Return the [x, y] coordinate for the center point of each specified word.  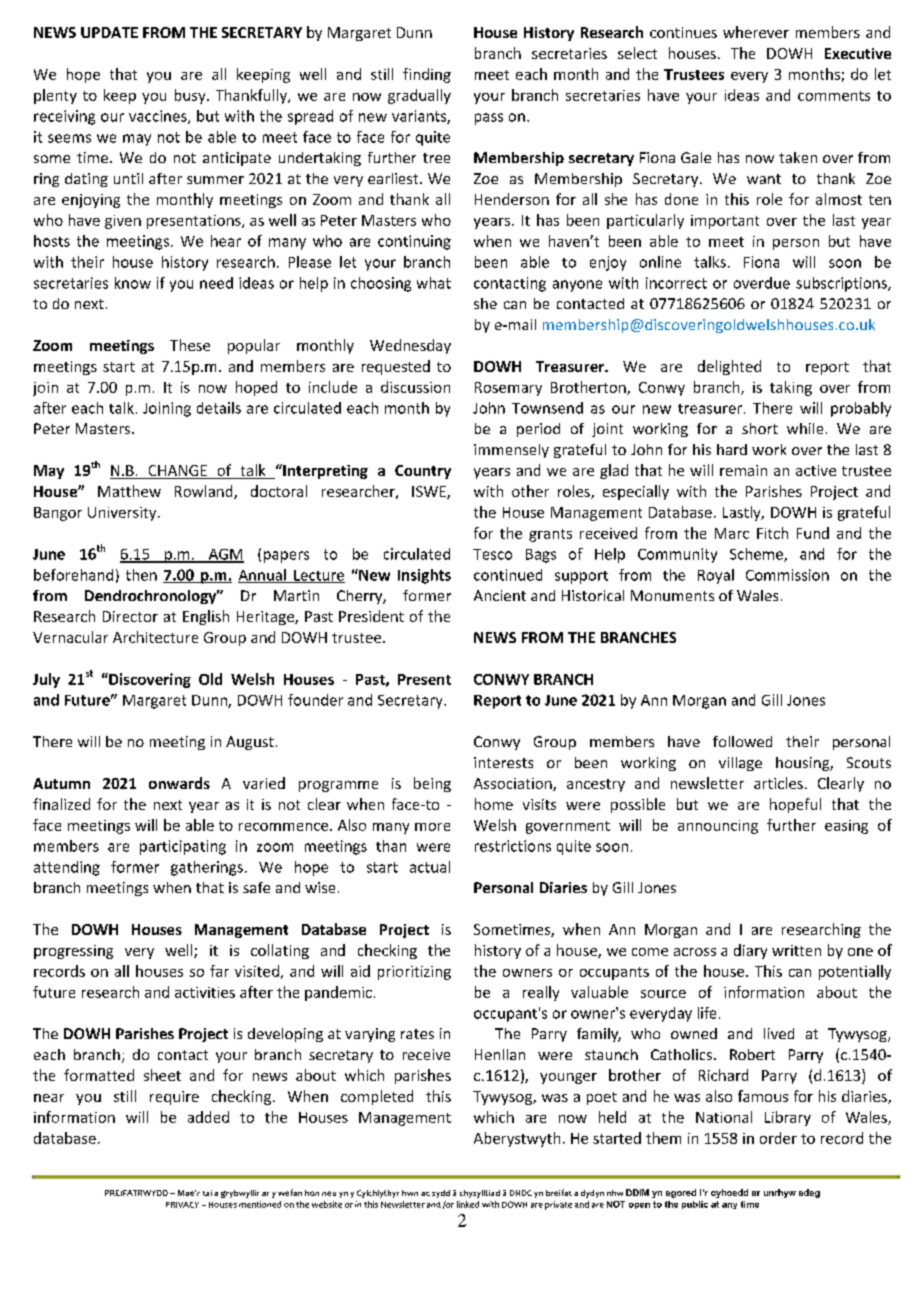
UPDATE [109, 32]
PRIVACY [182, 1205]
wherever [756, 32]
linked [468, 1204]
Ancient [500, 595]
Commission [787, 575]
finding [427, 75]
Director [130, 616]
